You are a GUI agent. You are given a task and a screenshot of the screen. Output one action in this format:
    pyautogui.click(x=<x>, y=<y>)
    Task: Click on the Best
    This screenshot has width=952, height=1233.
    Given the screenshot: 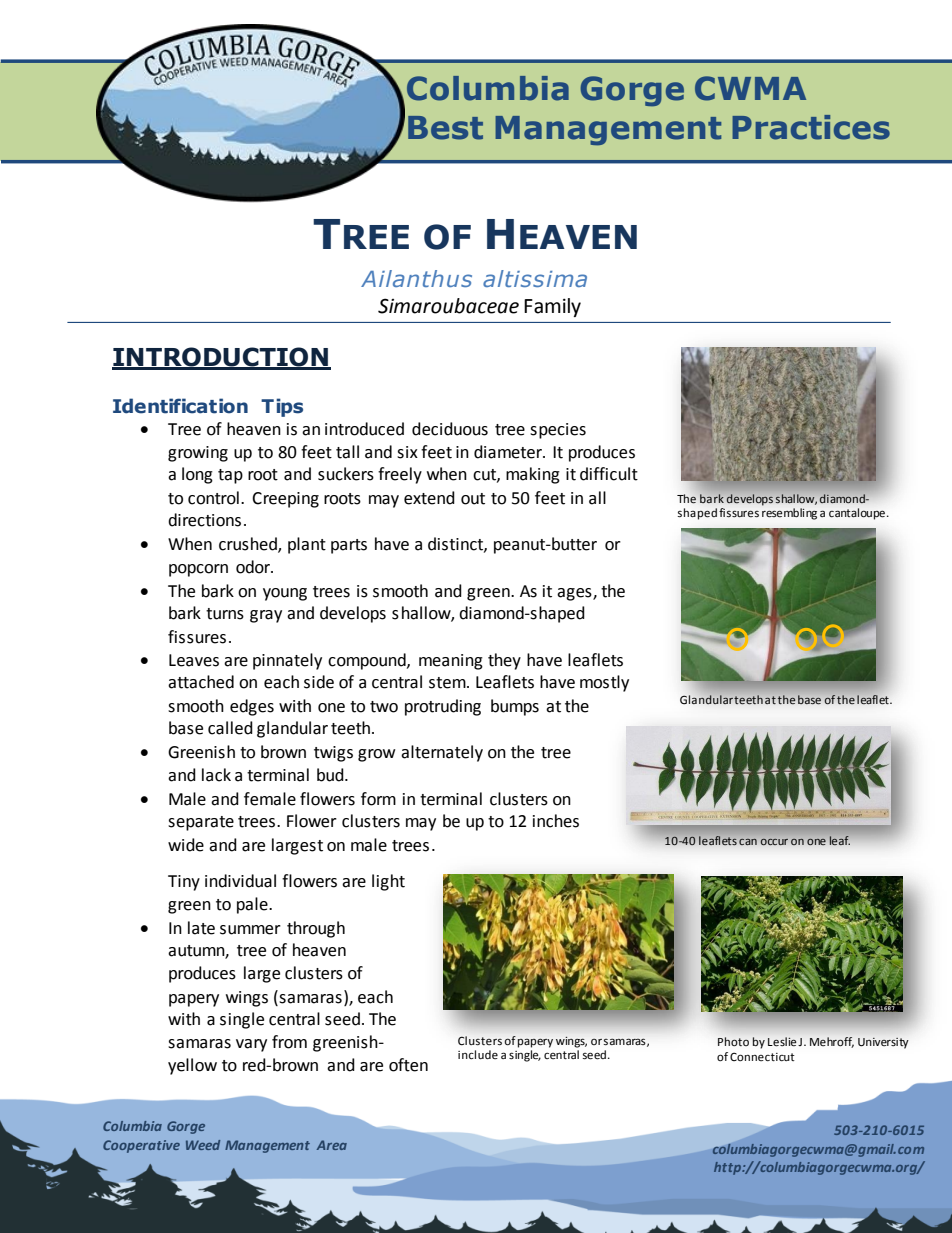 What is the action you would take?
    pyautogui.click(x=445, y=128)
